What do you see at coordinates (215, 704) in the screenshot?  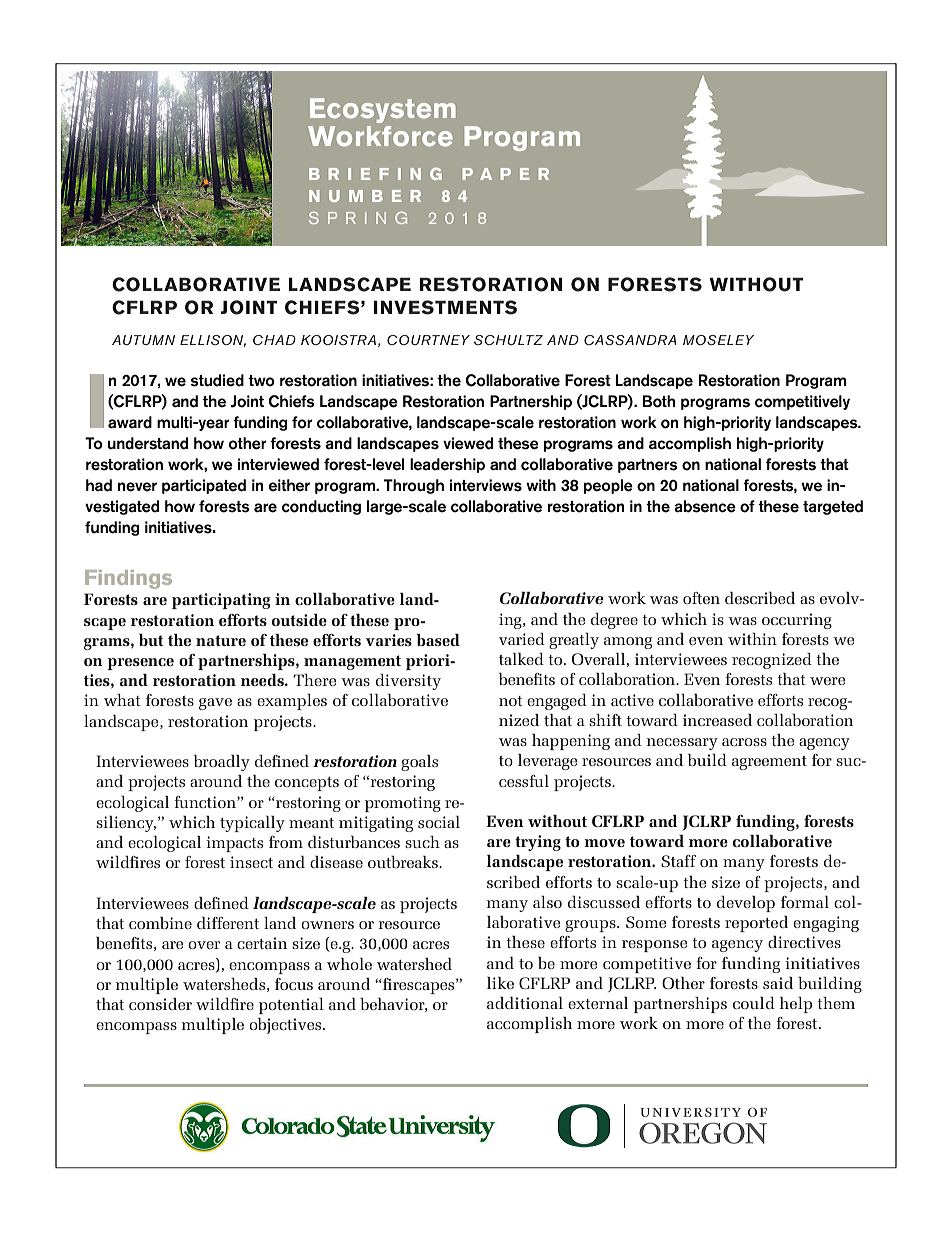 I see `gave` at bounding box center [215, 704].
